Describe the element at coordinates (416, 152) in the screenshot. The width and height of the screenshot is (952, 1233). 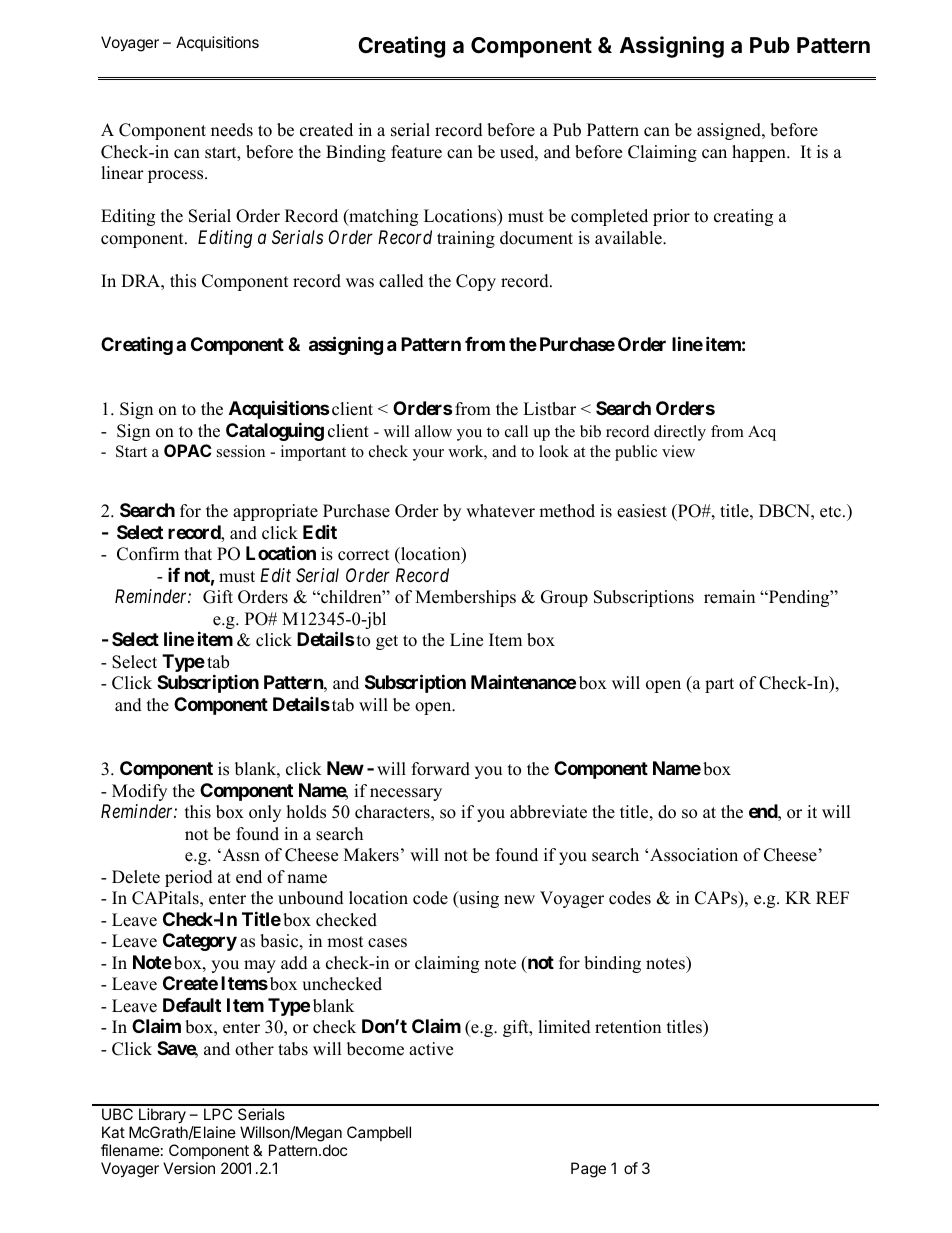
I see `feature` at that location.
